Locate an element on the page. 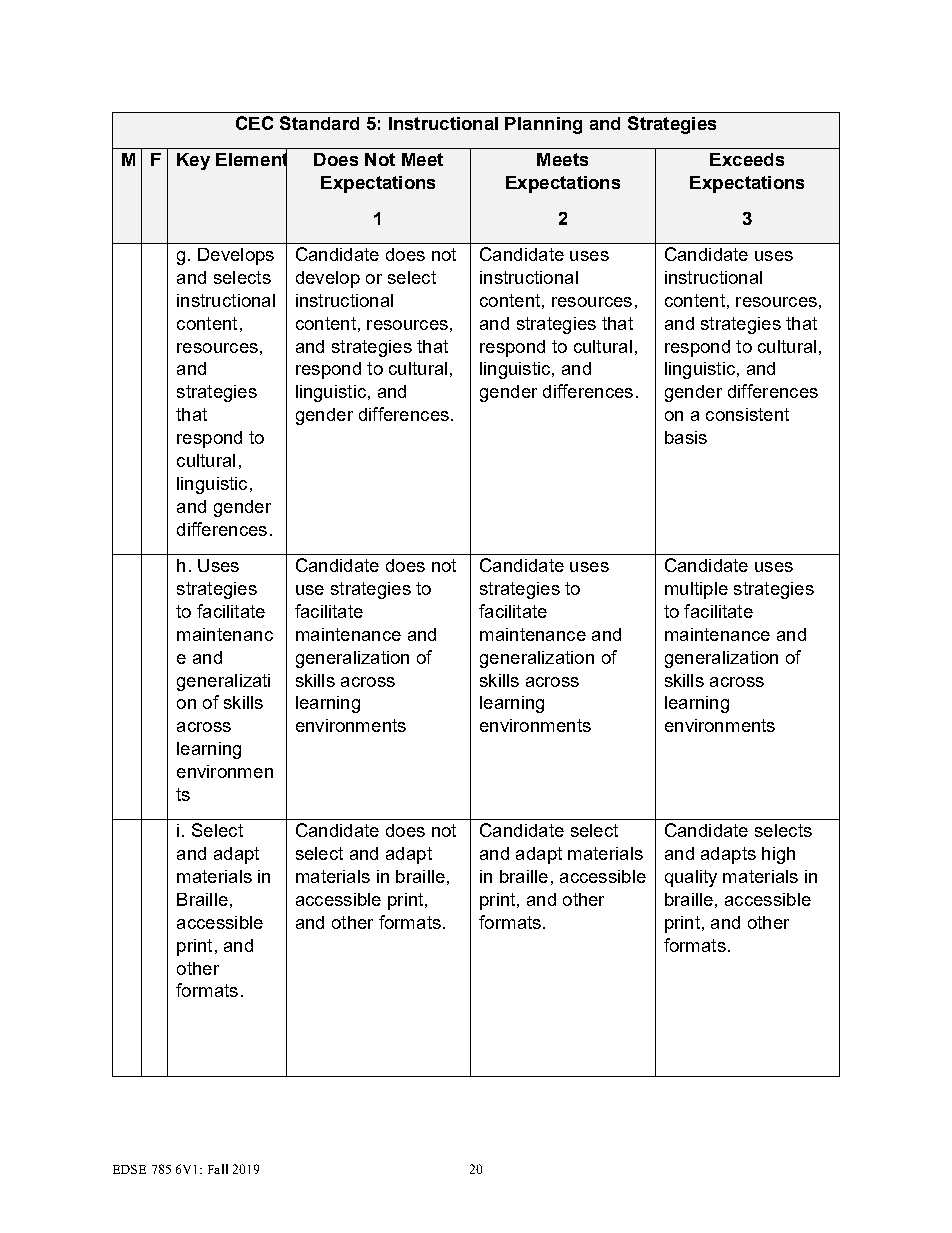  Standard is located at coordinates (319, 123).
